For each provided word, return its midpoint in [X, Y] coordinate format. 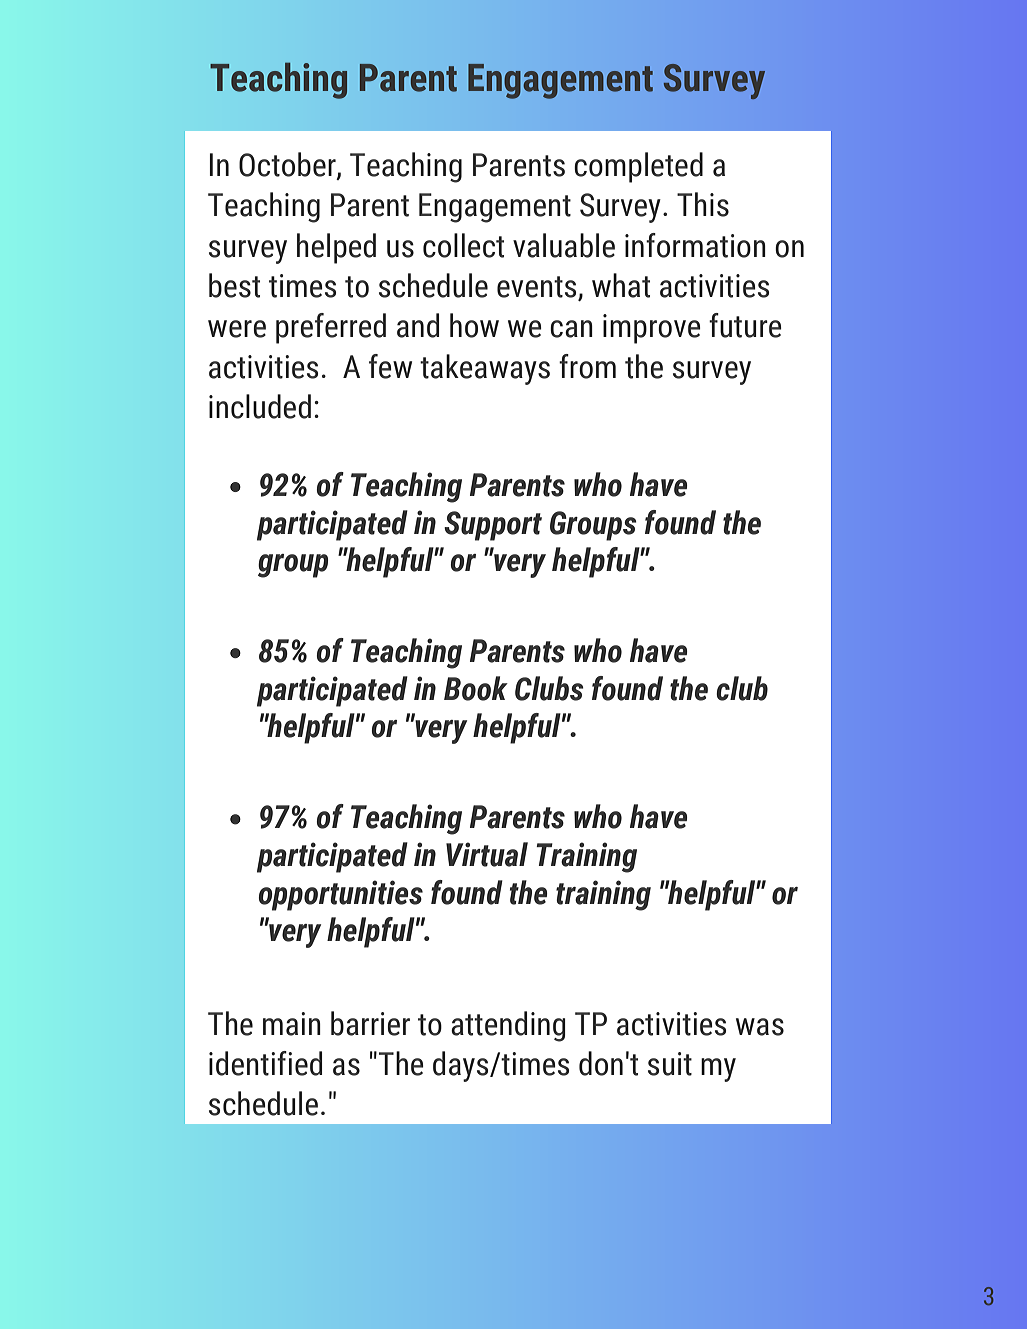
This [703, 204]
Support [493, 526]
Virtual [487, 854]
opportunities [340, 895]
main [292, 1024]
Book [476, 688]
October [288, 165]
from [587, 366]
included [260, 406]
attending [508, 1026]
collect [463, 245]
